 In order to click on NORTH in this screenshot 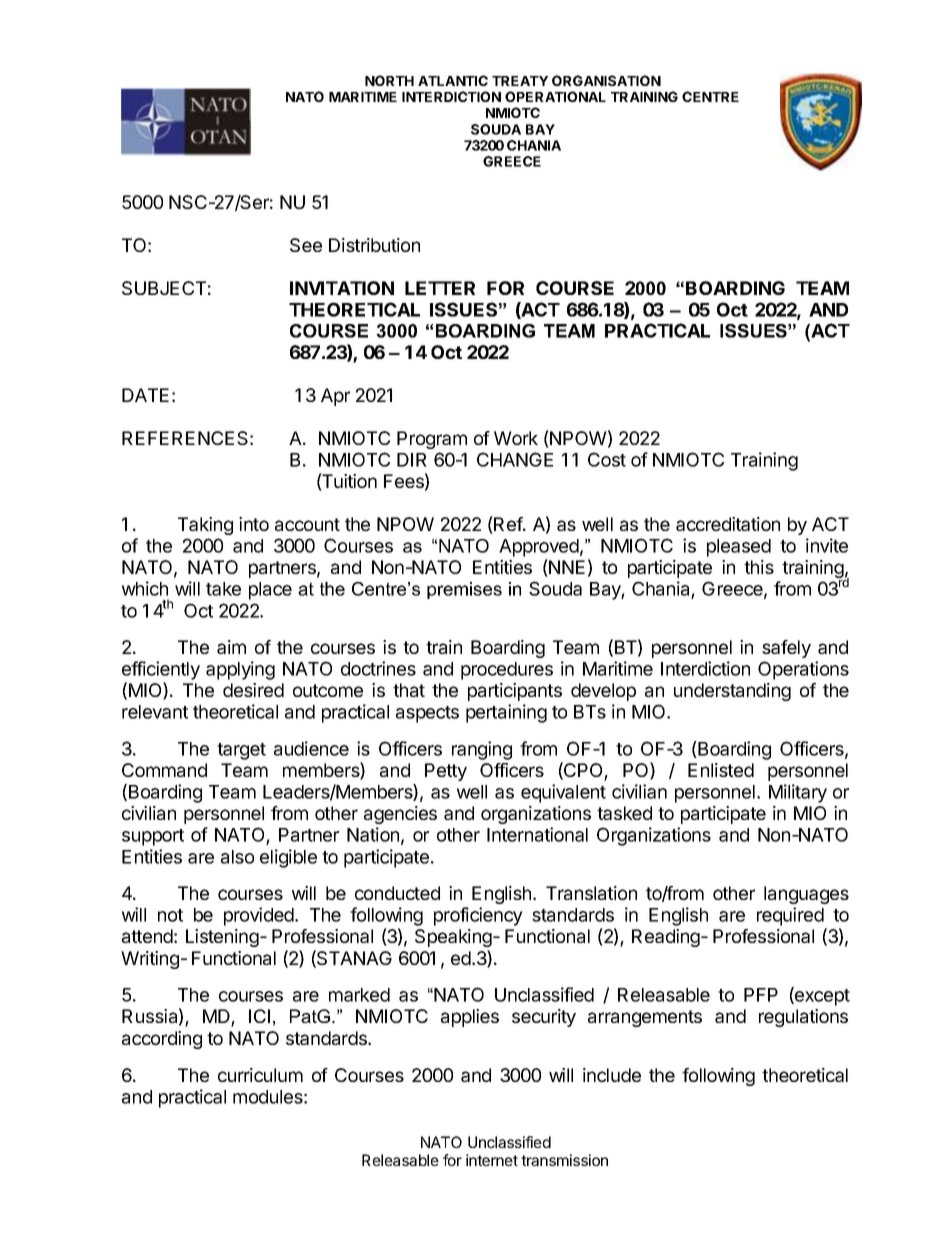, I will do `click(389, 80)`.
